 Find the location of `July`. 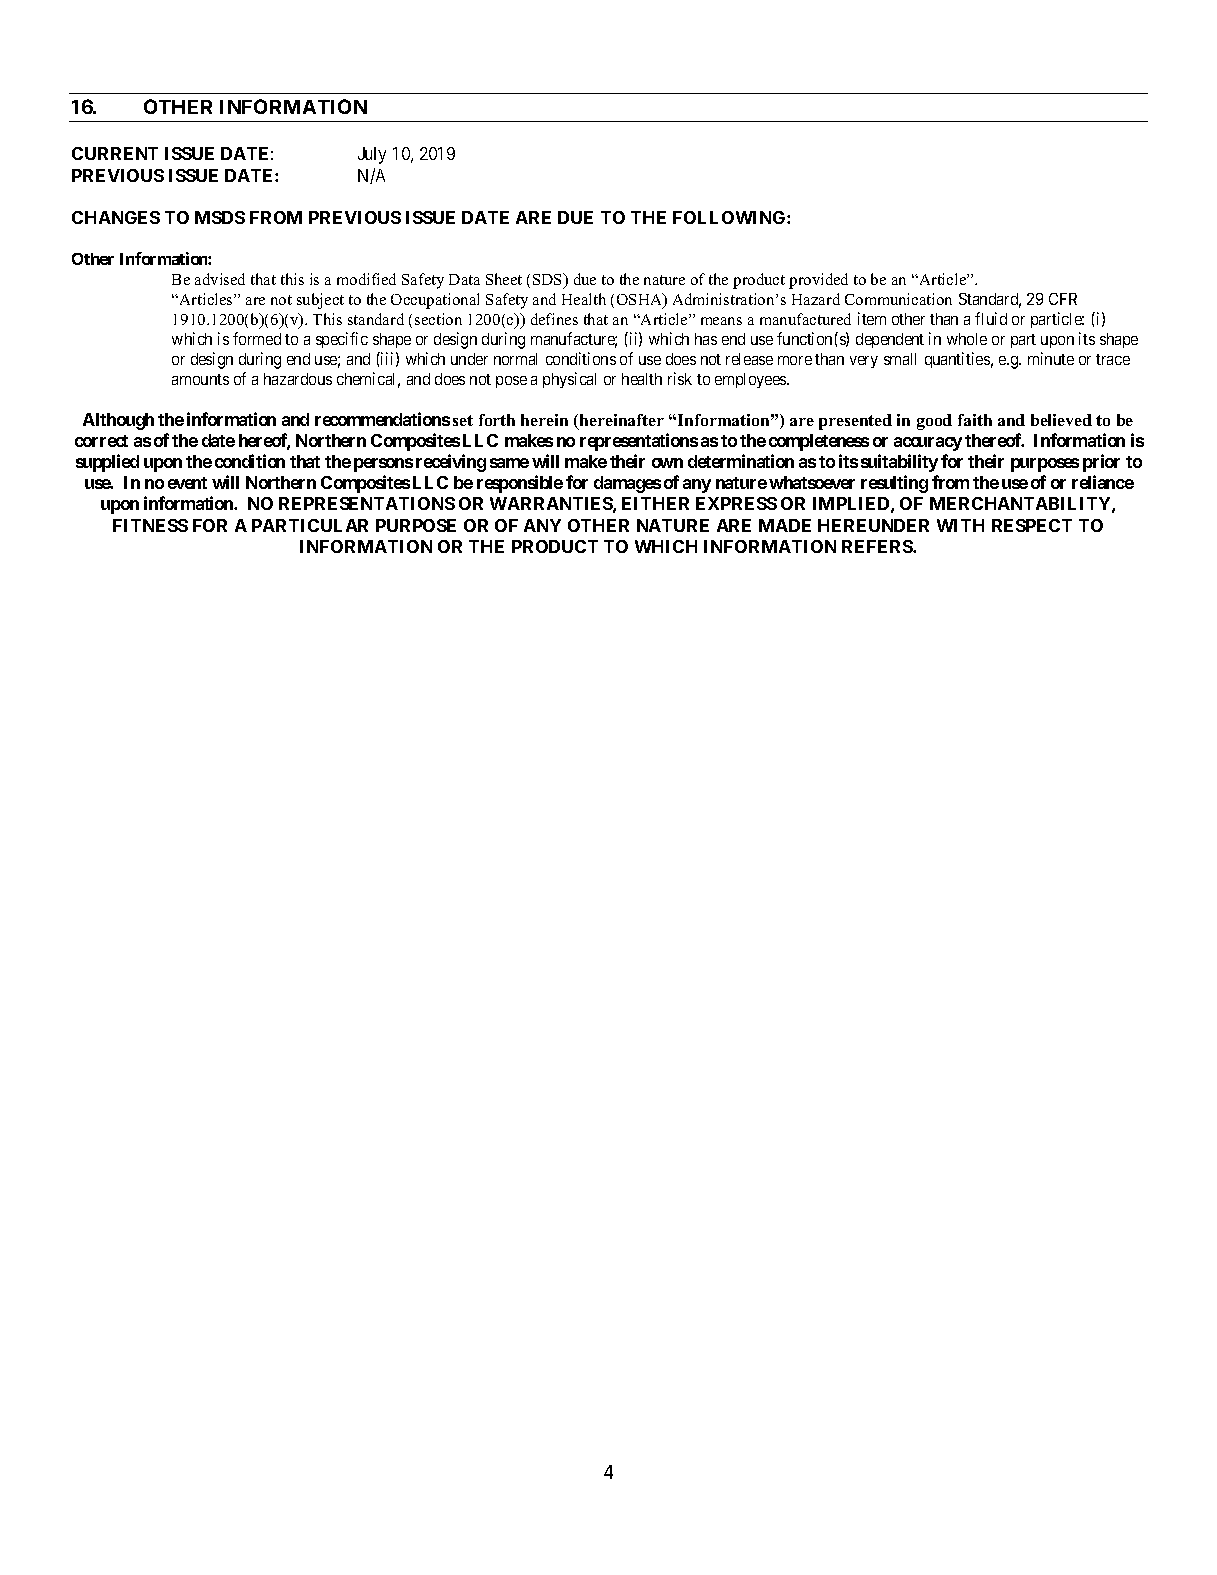

July is located at coordinates (372, 155).
